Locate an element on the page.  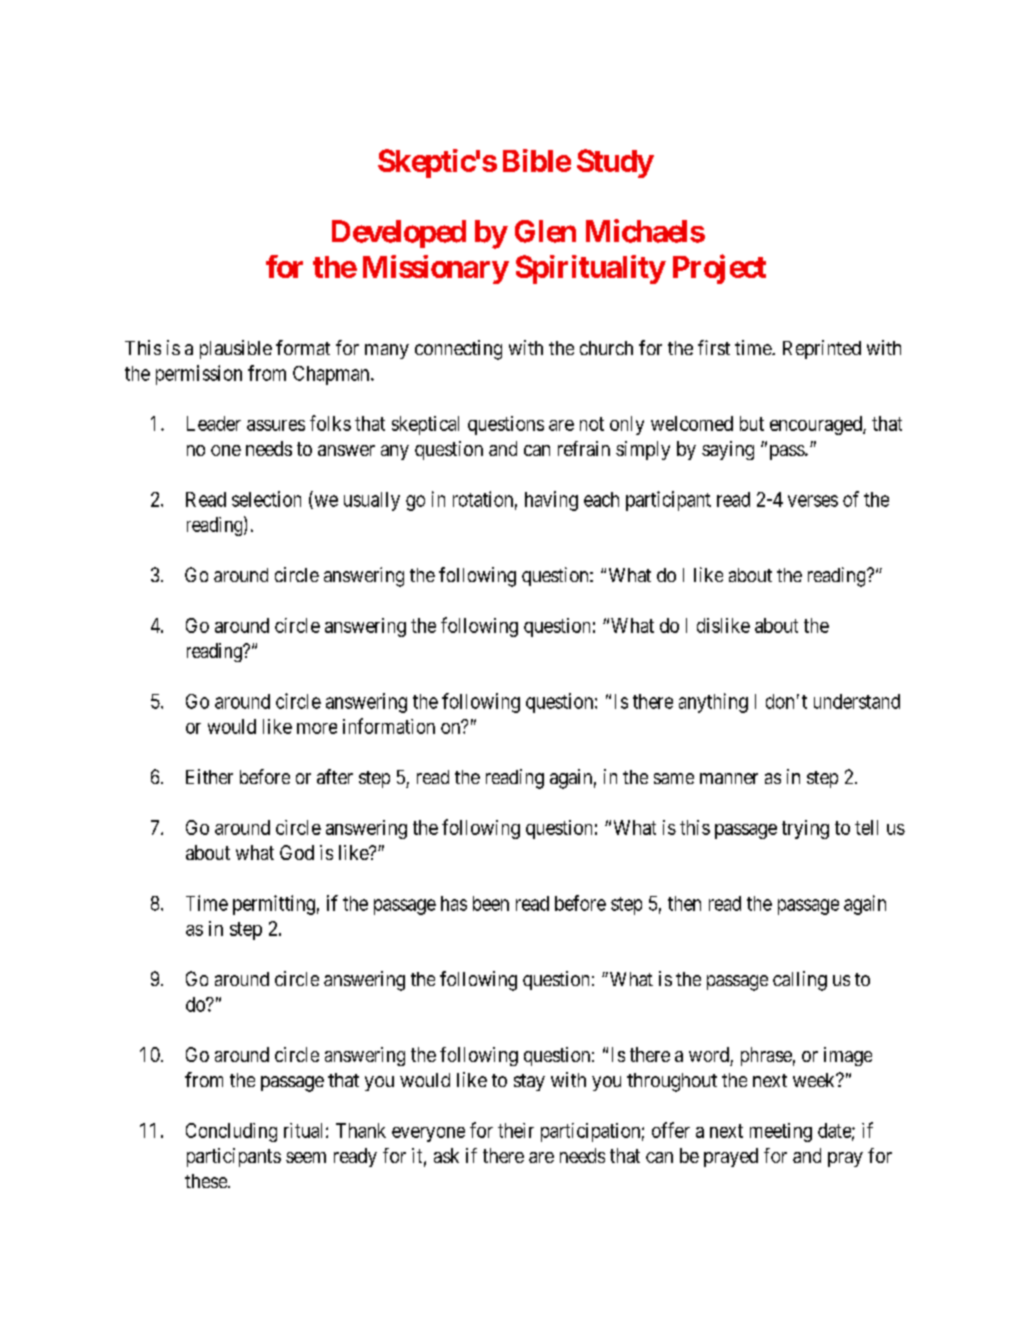
more is located at coordinates (317, 728).
